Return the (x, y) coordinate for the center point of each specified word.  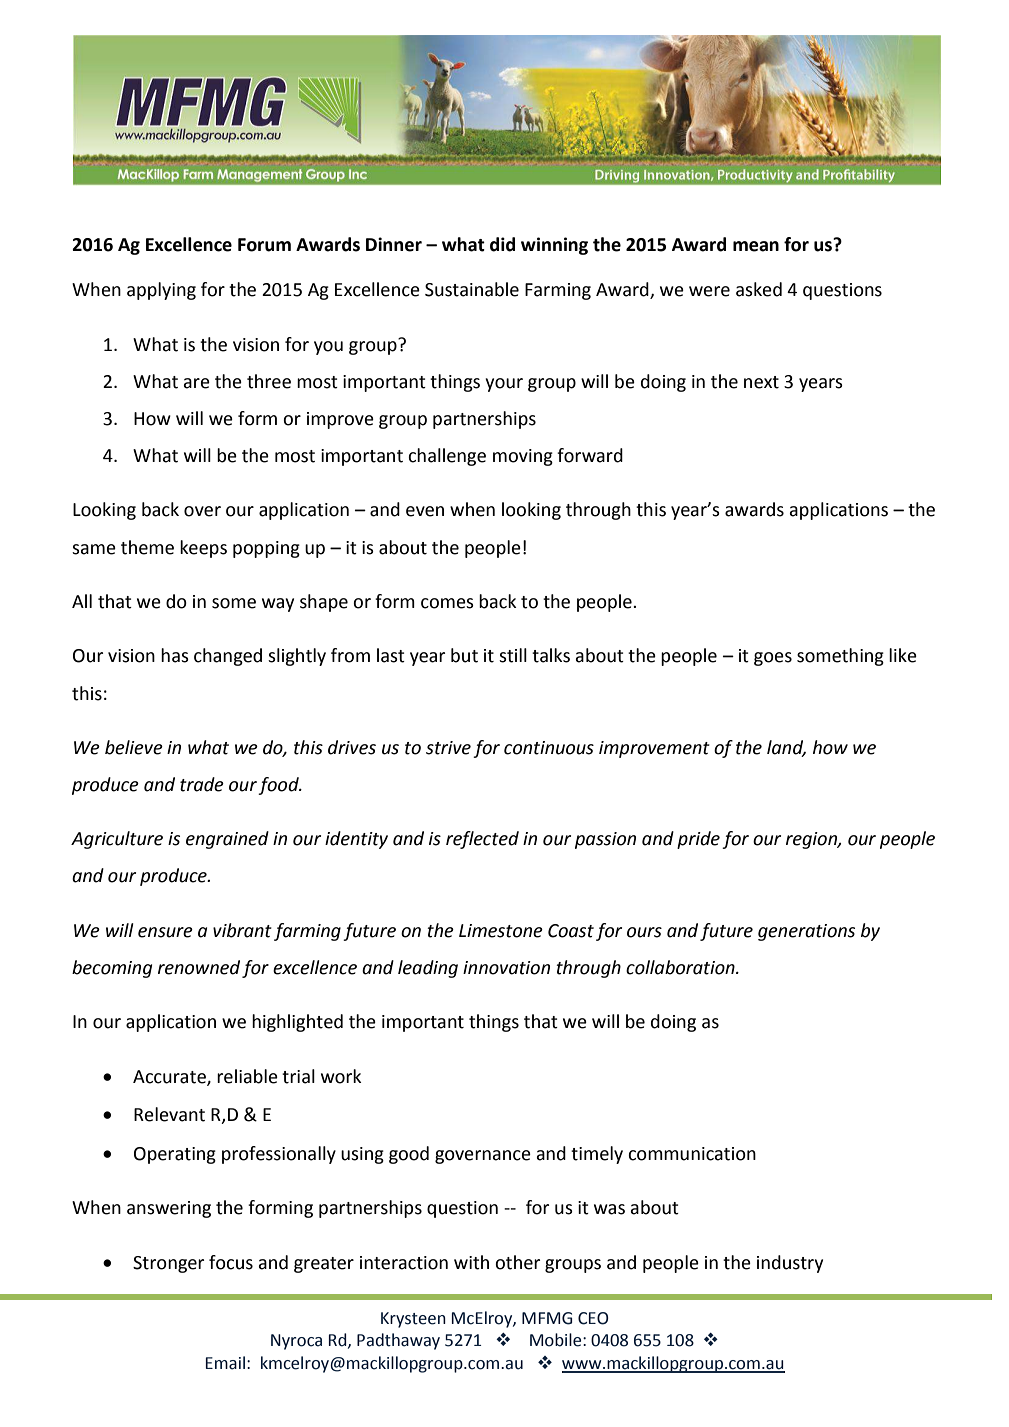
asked (759, 289)
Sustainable (472, 289)
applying (161, 291)
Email (225, 1363)
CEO (593, 1318)
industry (790, 1264)
